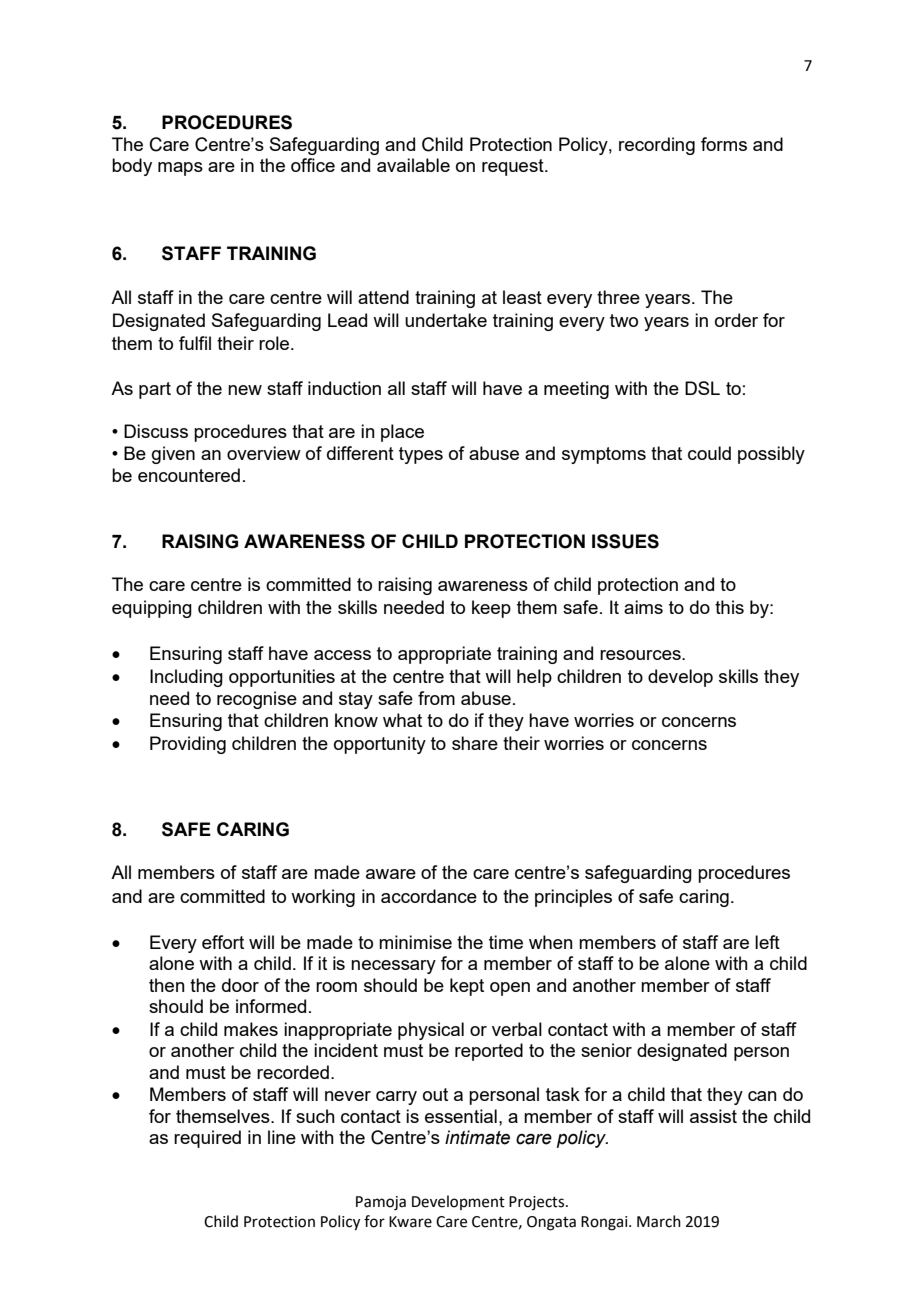 This image has width=924, height=1308. I want to click on forms, so click(724, 144).
